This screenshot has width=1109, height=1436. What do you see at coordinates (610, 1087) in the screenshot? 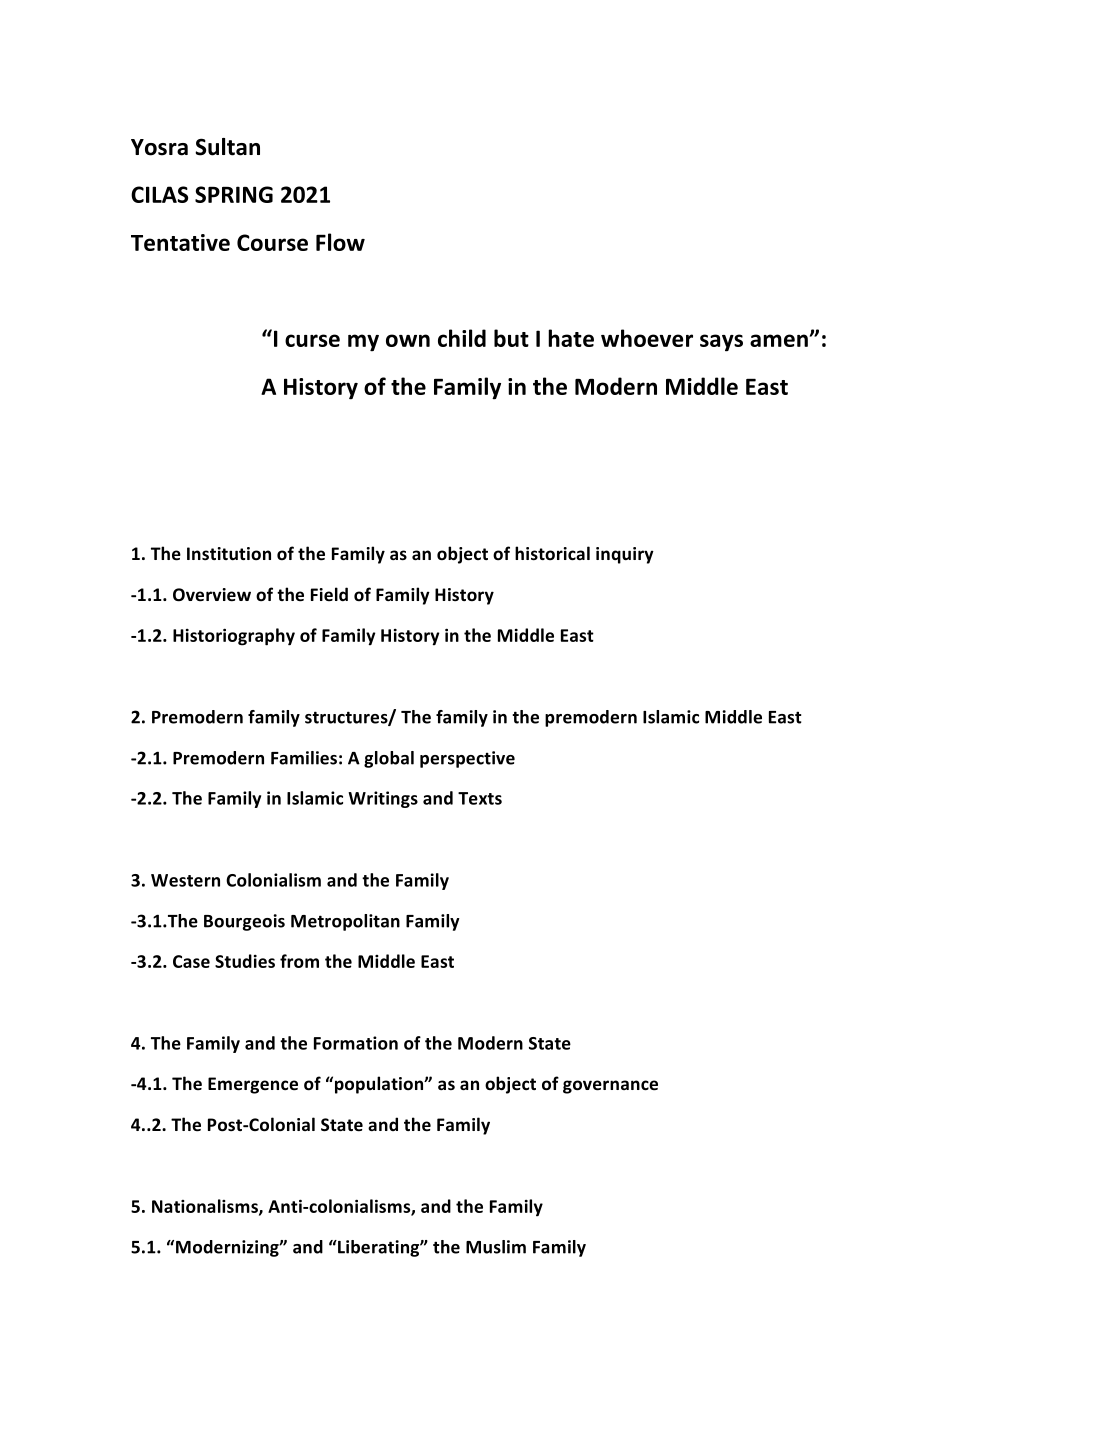
I see `governance` at bounding box center [610, 1087].
